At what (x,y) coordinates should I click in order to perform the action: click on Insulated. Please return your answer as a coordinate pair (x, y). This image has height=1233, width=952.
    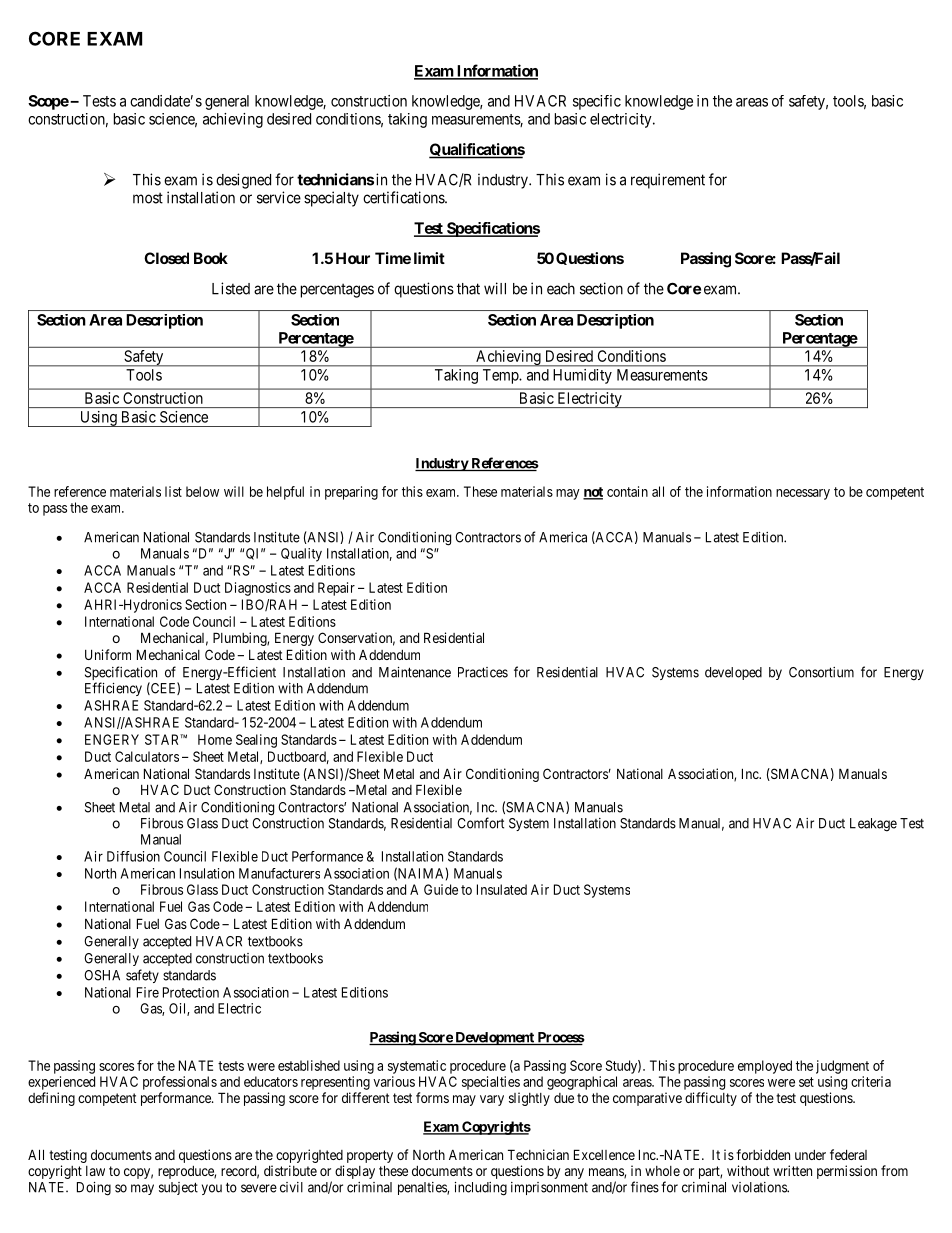
    Looking at the image, I should click on (502, 889).
